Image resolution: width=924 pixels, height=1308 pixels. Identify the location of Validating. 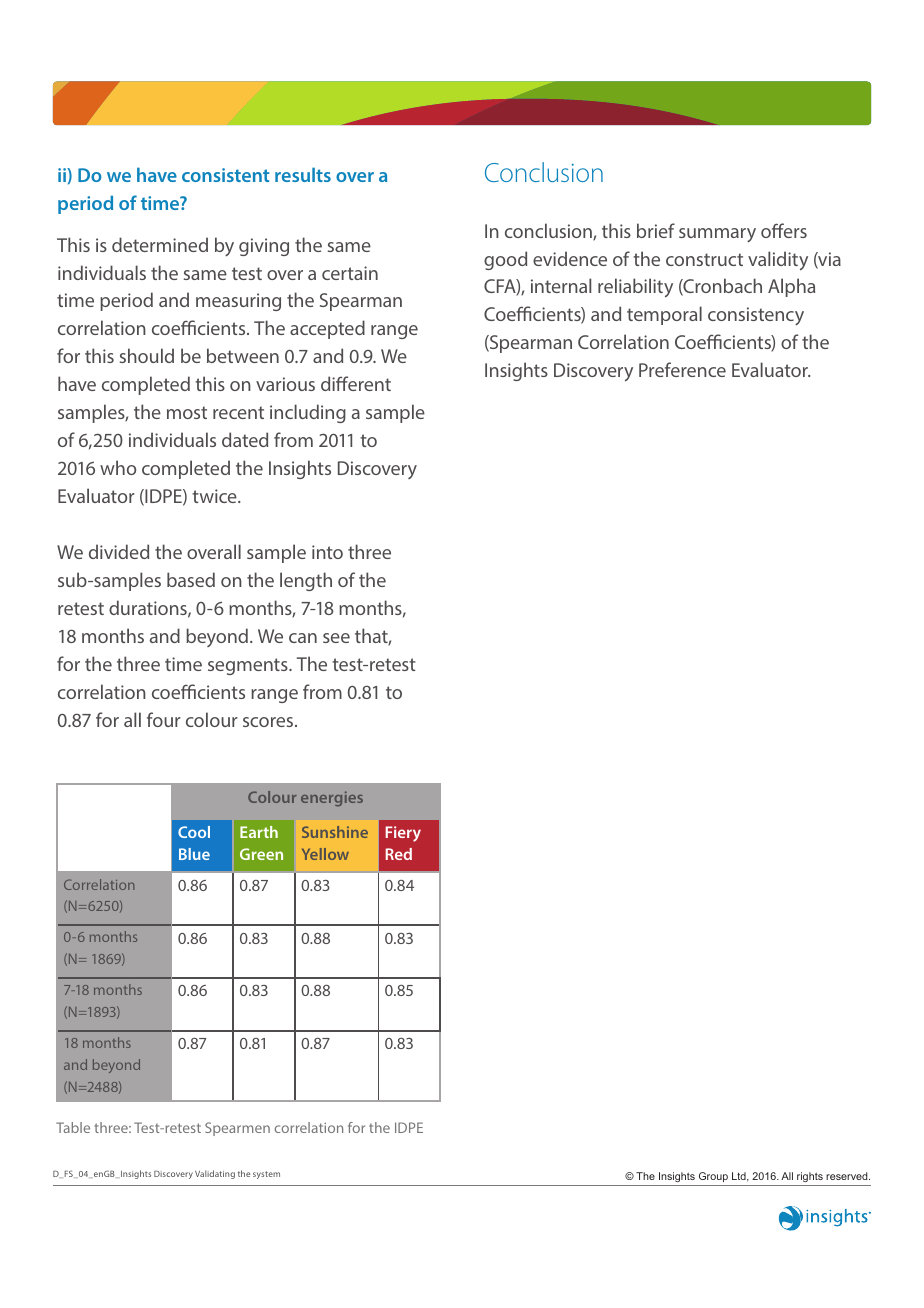
(215, 1174).
